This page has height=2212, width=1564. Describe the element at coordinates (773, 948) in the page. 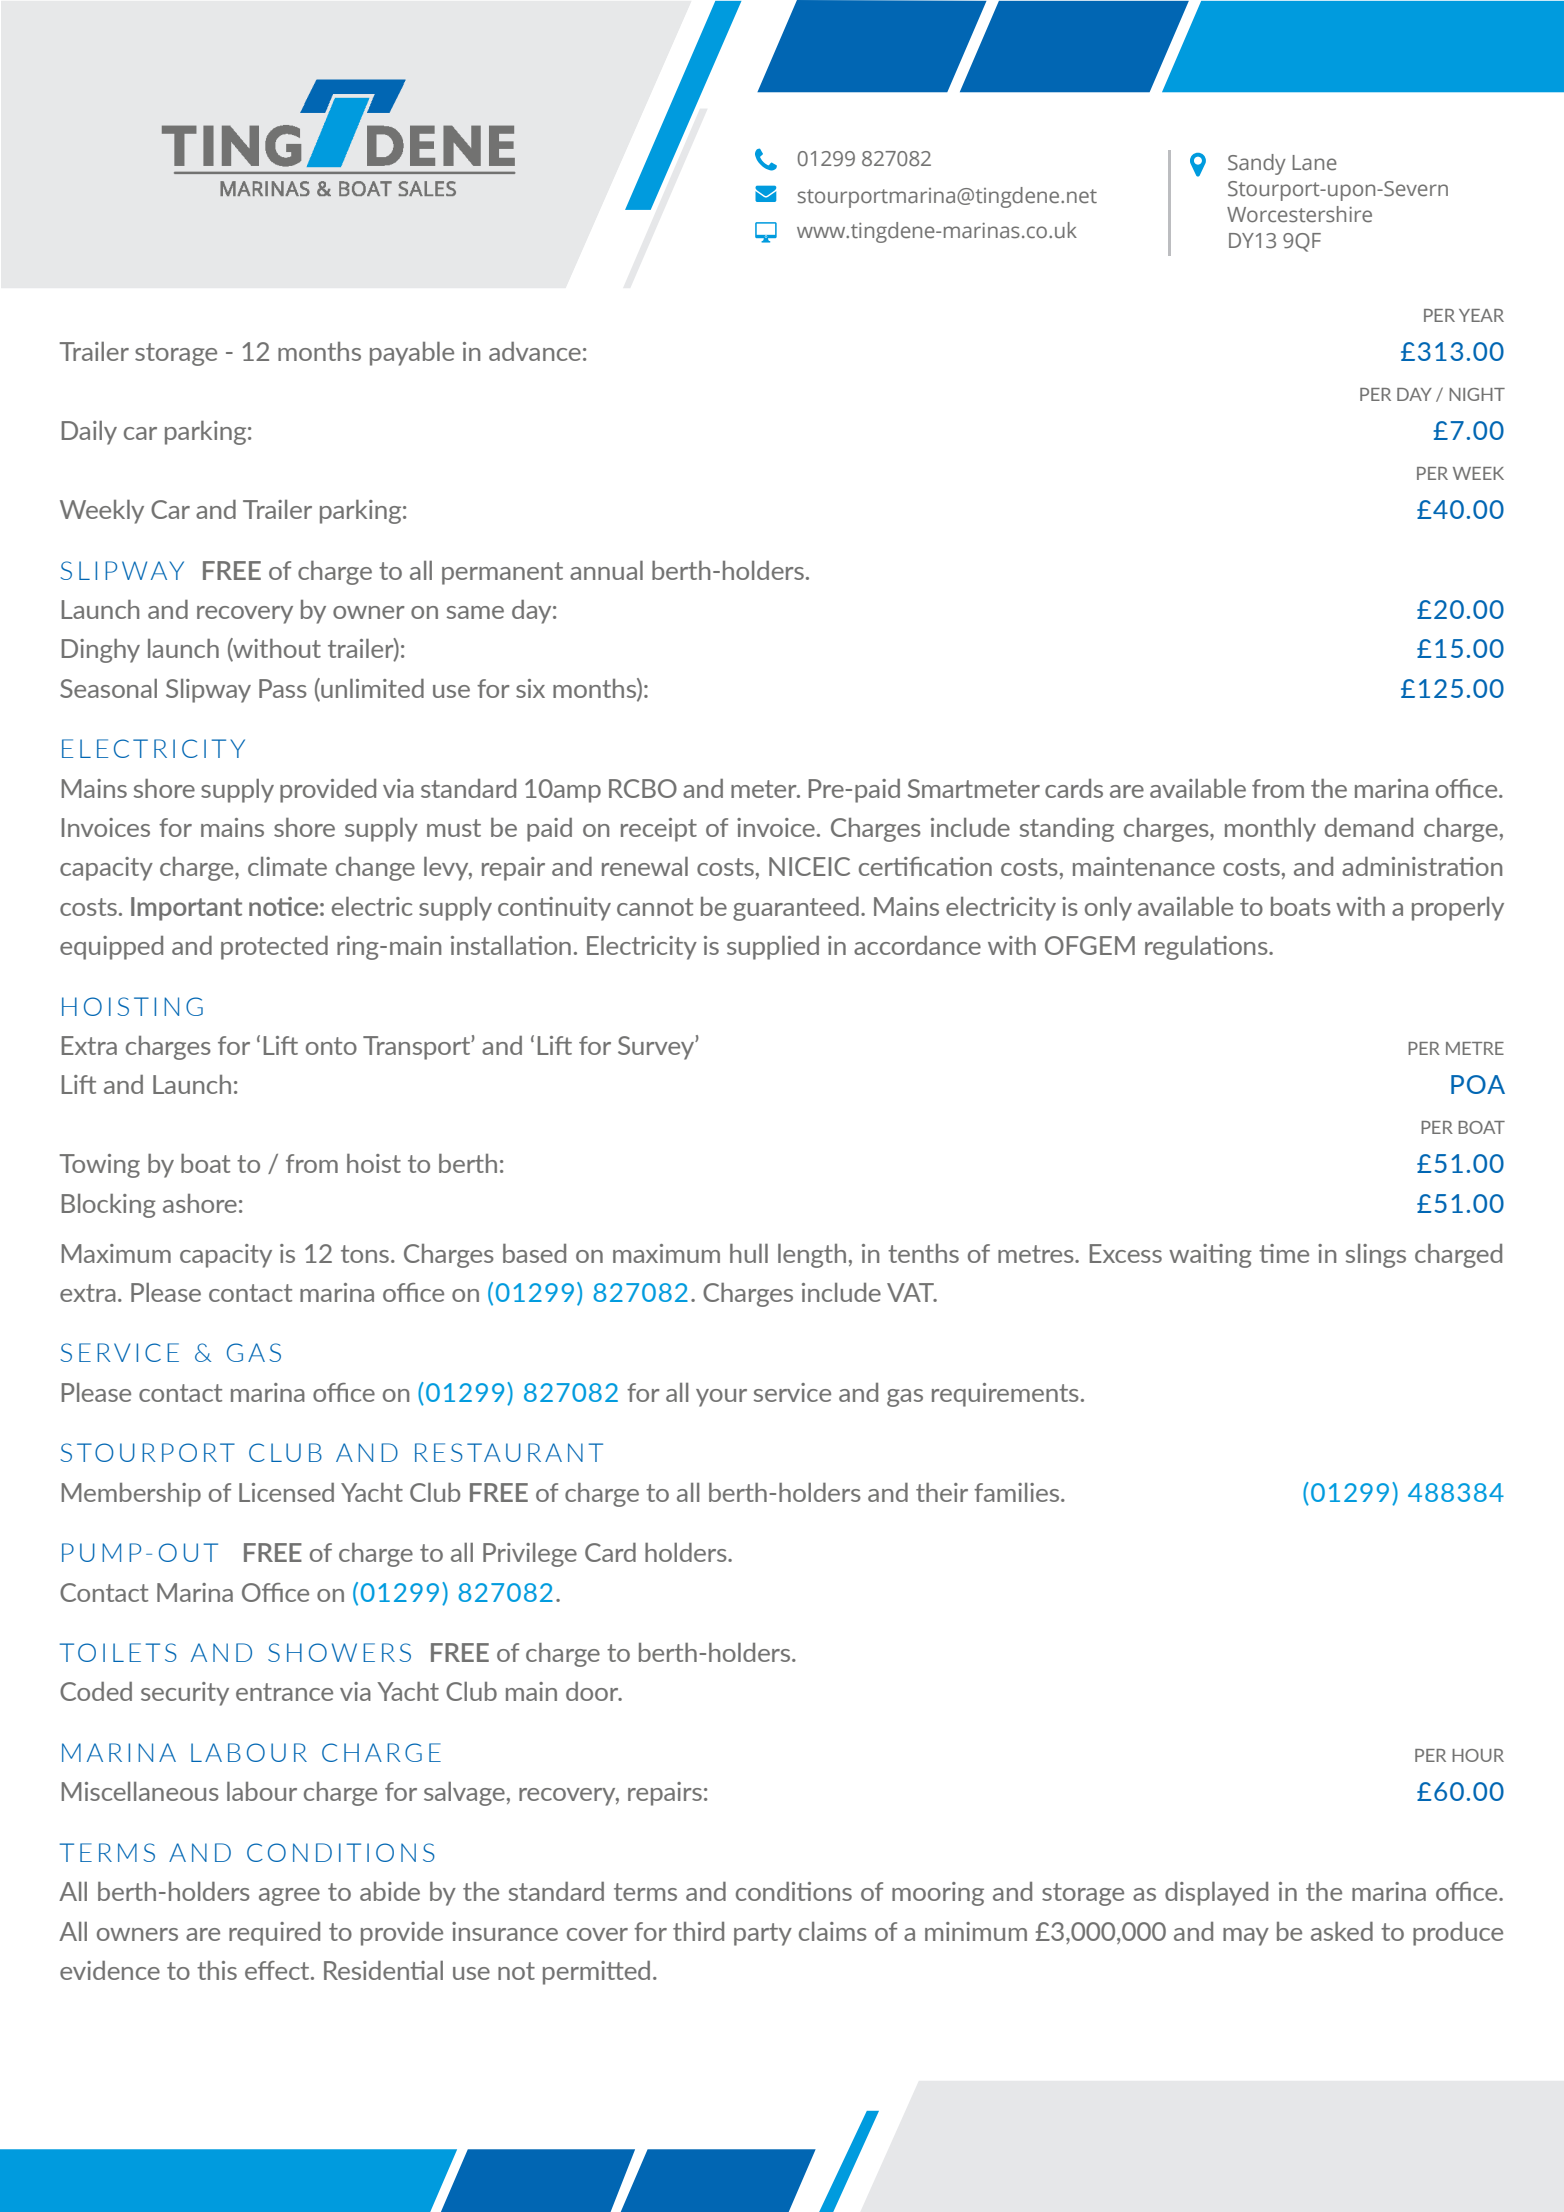

I see `supplied` at that location.
